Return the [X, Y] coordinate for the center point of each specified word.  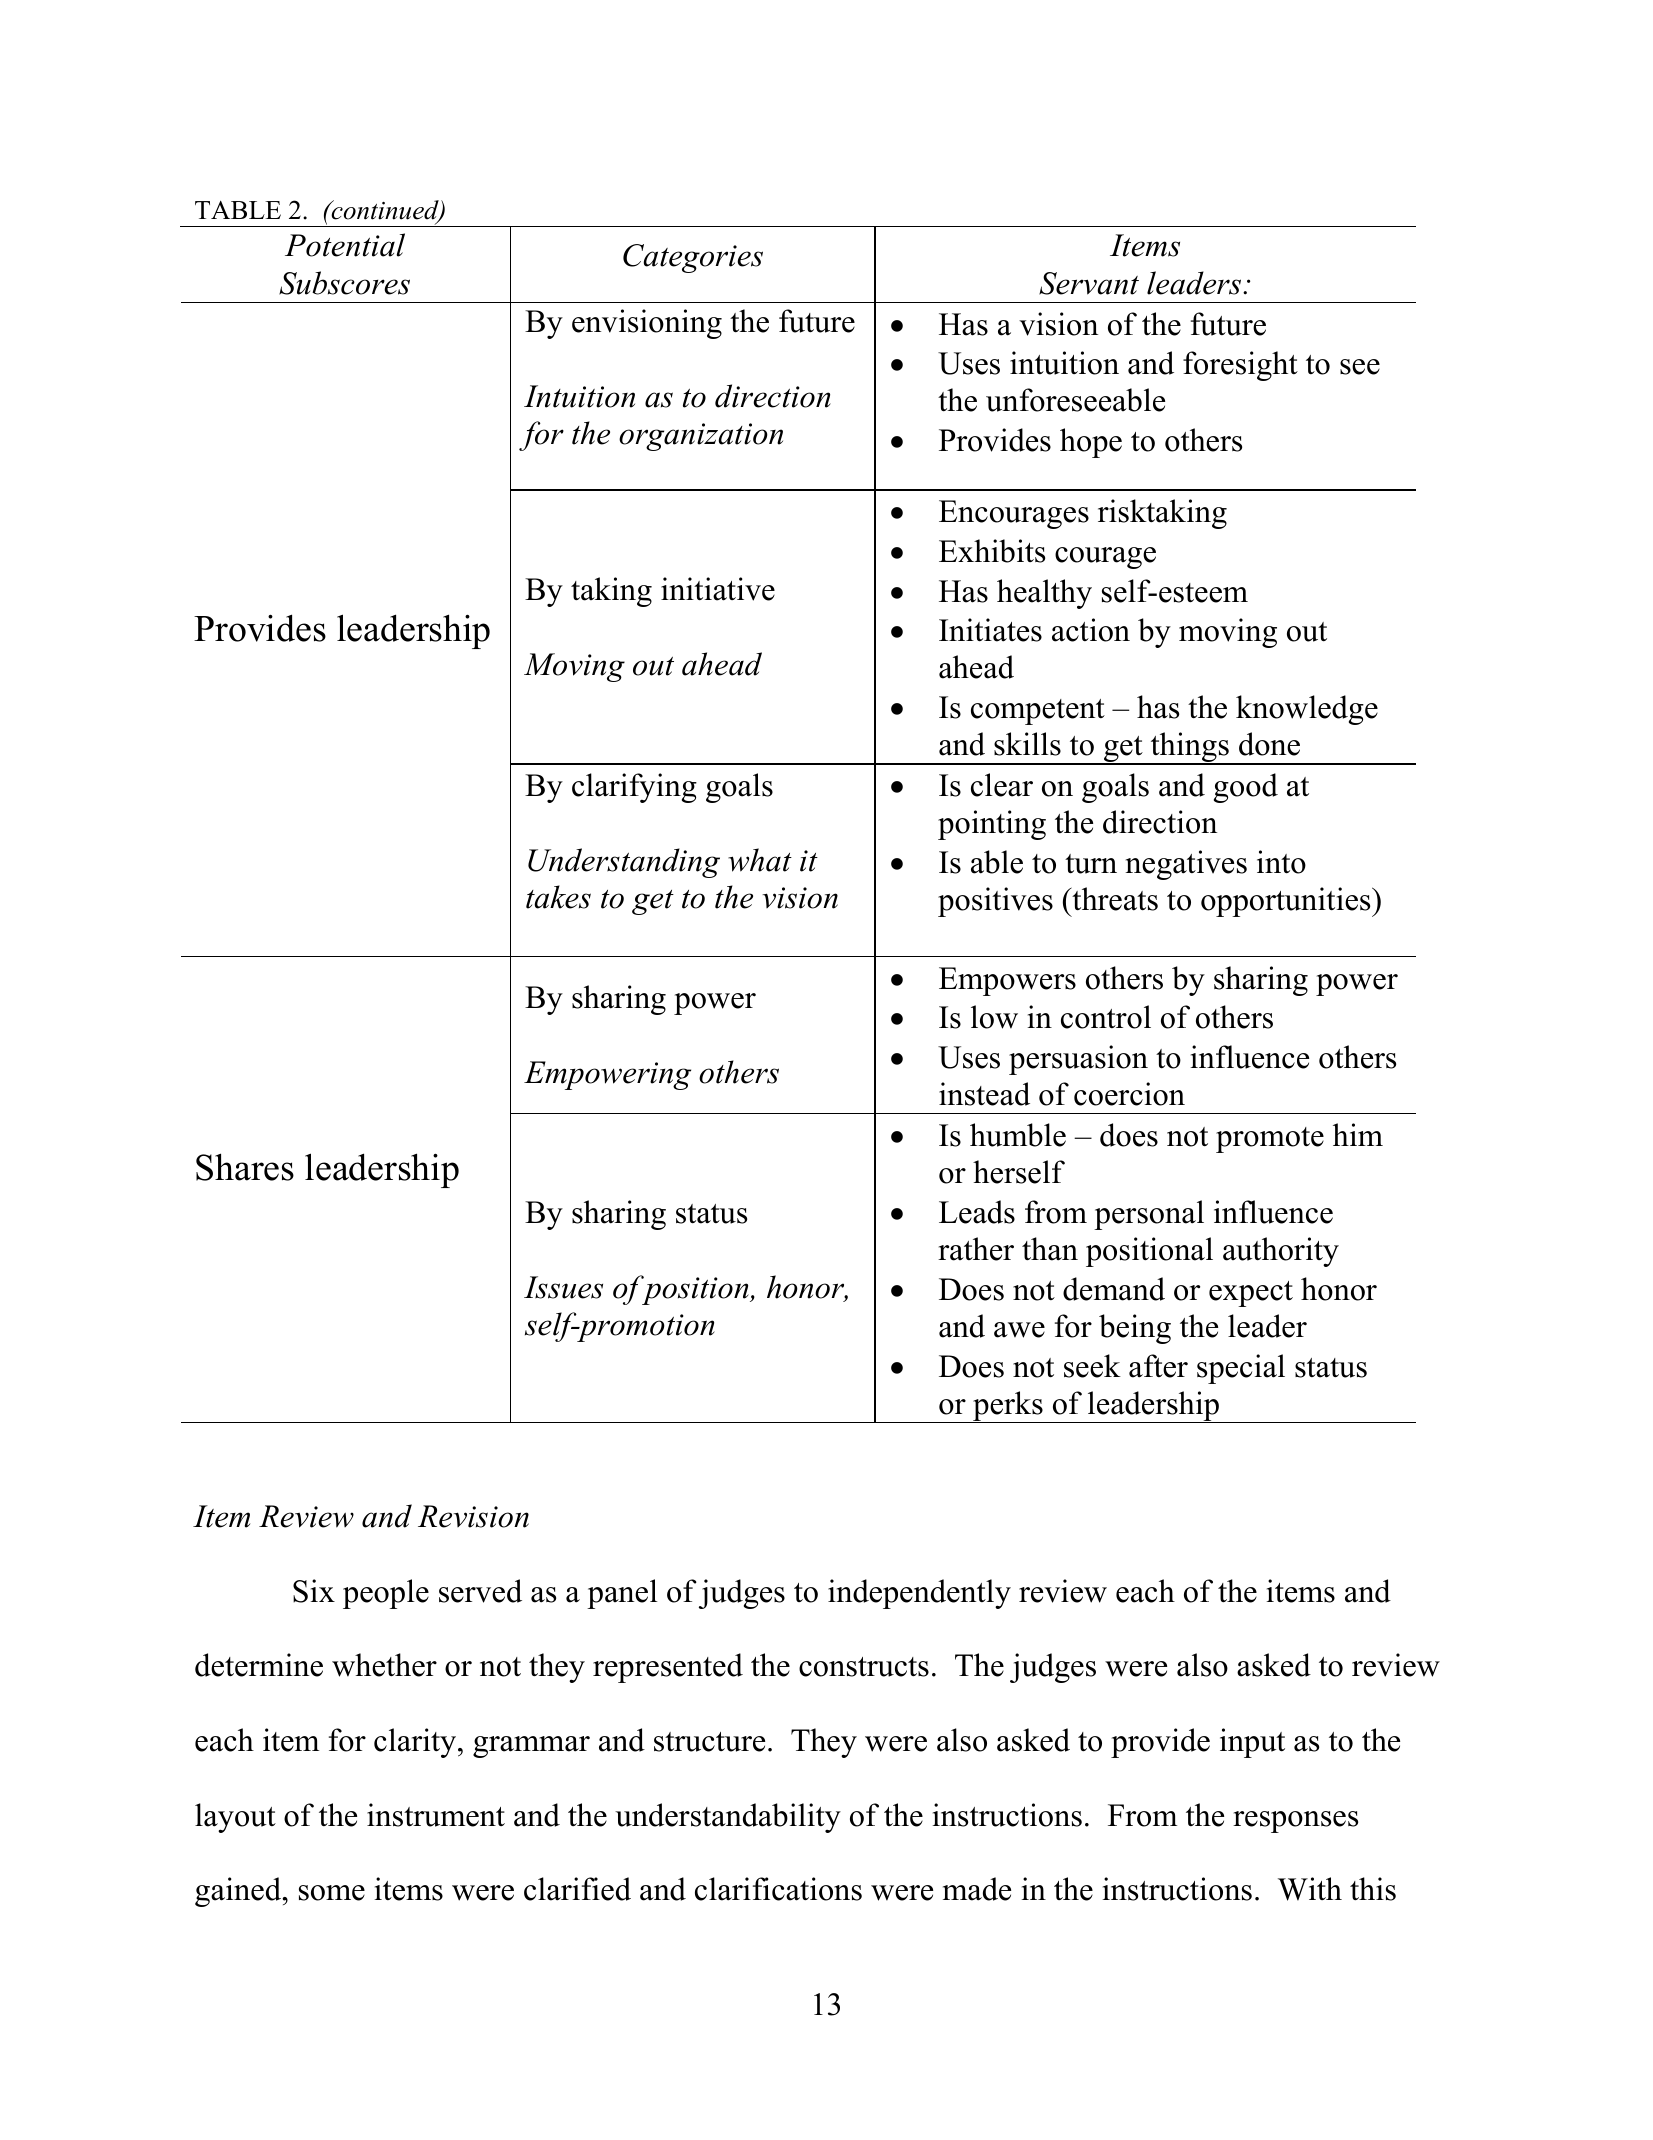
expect [1251, 1294]
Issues [563, 1287]
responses [1295, 1822]
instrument [436, 1815]
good [1246, 788]
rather [976, 1249]
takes [558, 897]
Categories [693, 258]
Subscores [344, 283]
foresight [1240, 366]
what [760, 860]
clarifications [778, 1889]
